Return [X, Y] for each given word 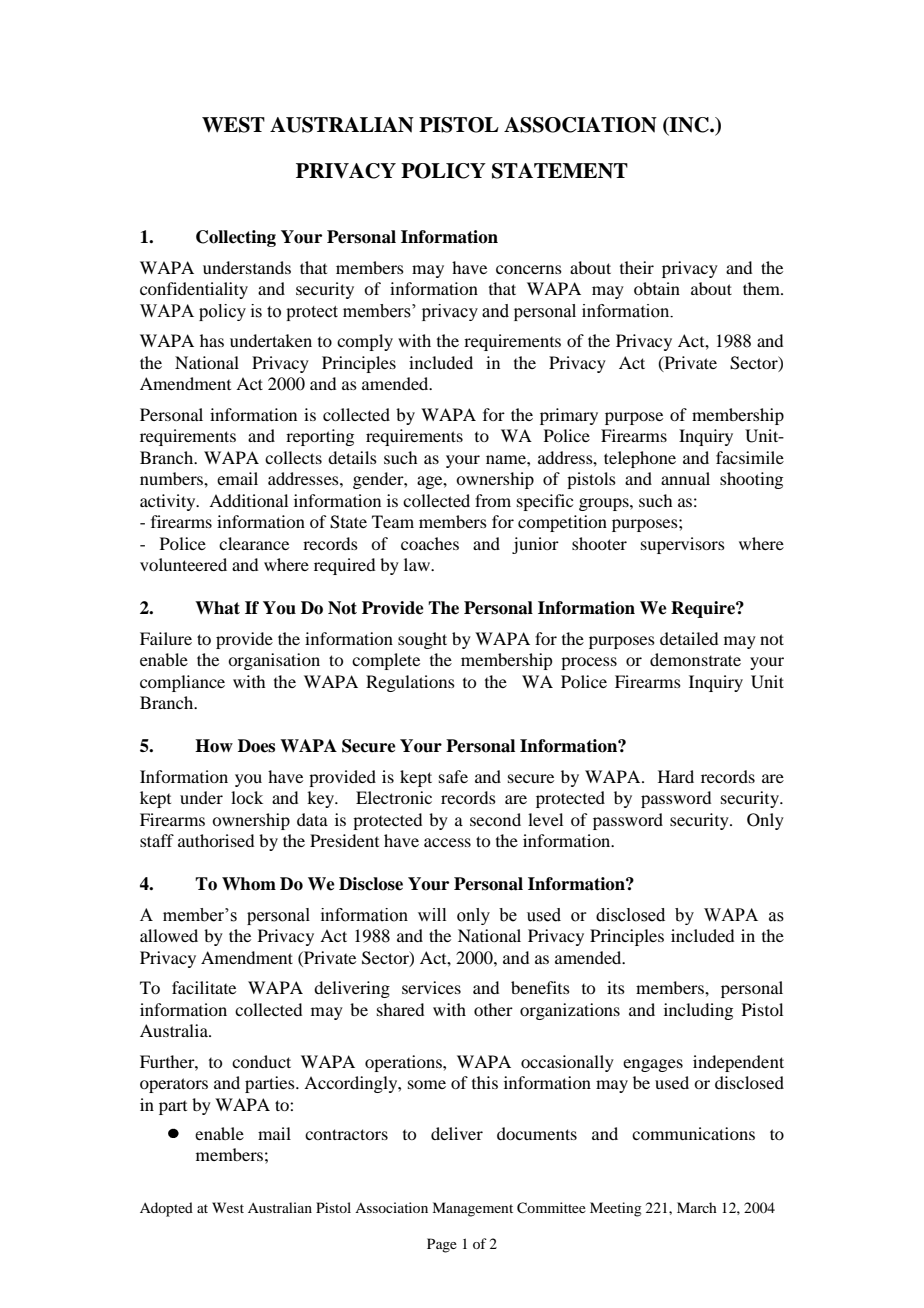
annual [685, 478]
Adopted [166, 1209]
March [697, 1207]
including [698, 1011]
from [493, 500]
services [431, 987]
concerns [529, 269]
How [214, 746]
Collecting [236, 238]
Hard [676, 776]
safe [453, 776]
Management [472, 1209]
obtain [657, 288]
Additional [248, 500]
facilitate [204, 987]
